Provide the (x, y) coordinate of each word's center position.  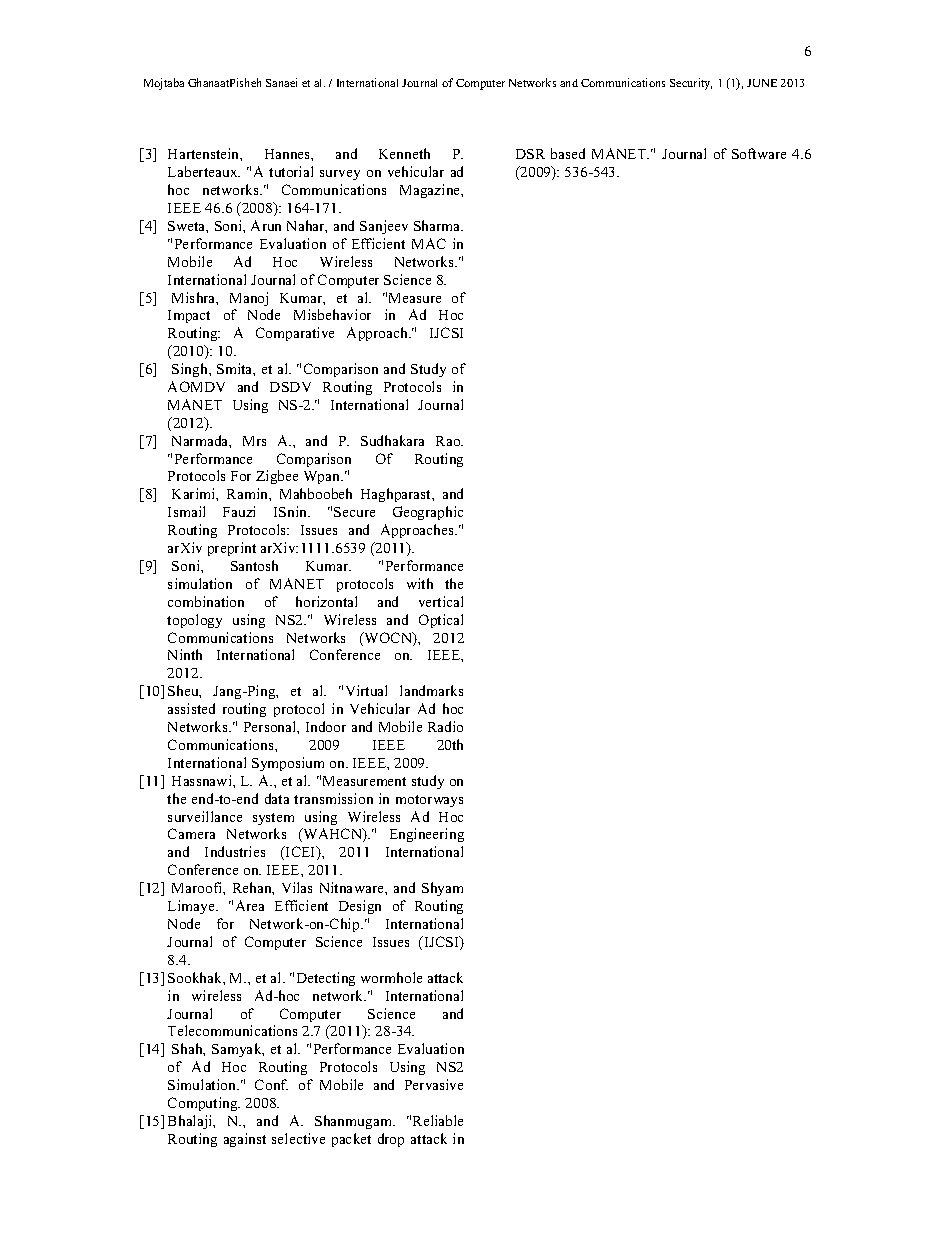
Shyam (442, 889)
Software (759, 153)
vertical (441, 601)
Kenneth (404, 153)
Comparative (295, 334)
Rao (449, 441)
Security (691, 84)
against (245, 1140)
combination (206, 601)
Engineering (427, 835)
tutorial (291, 171)
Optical (441, 621)
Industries (235, 851)
